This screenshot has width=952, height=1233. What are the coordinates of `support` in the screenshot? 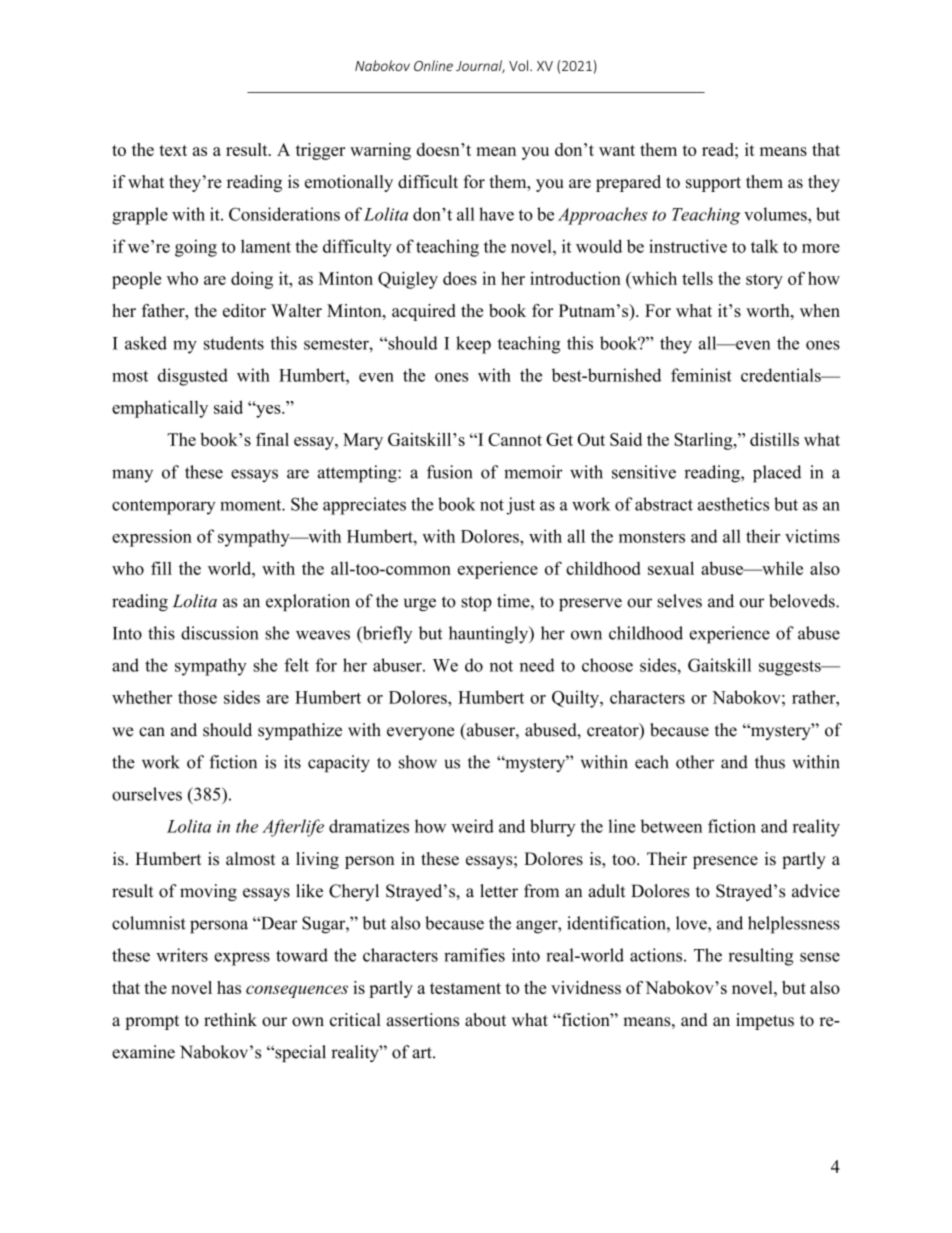 It's located at (713, 184).
